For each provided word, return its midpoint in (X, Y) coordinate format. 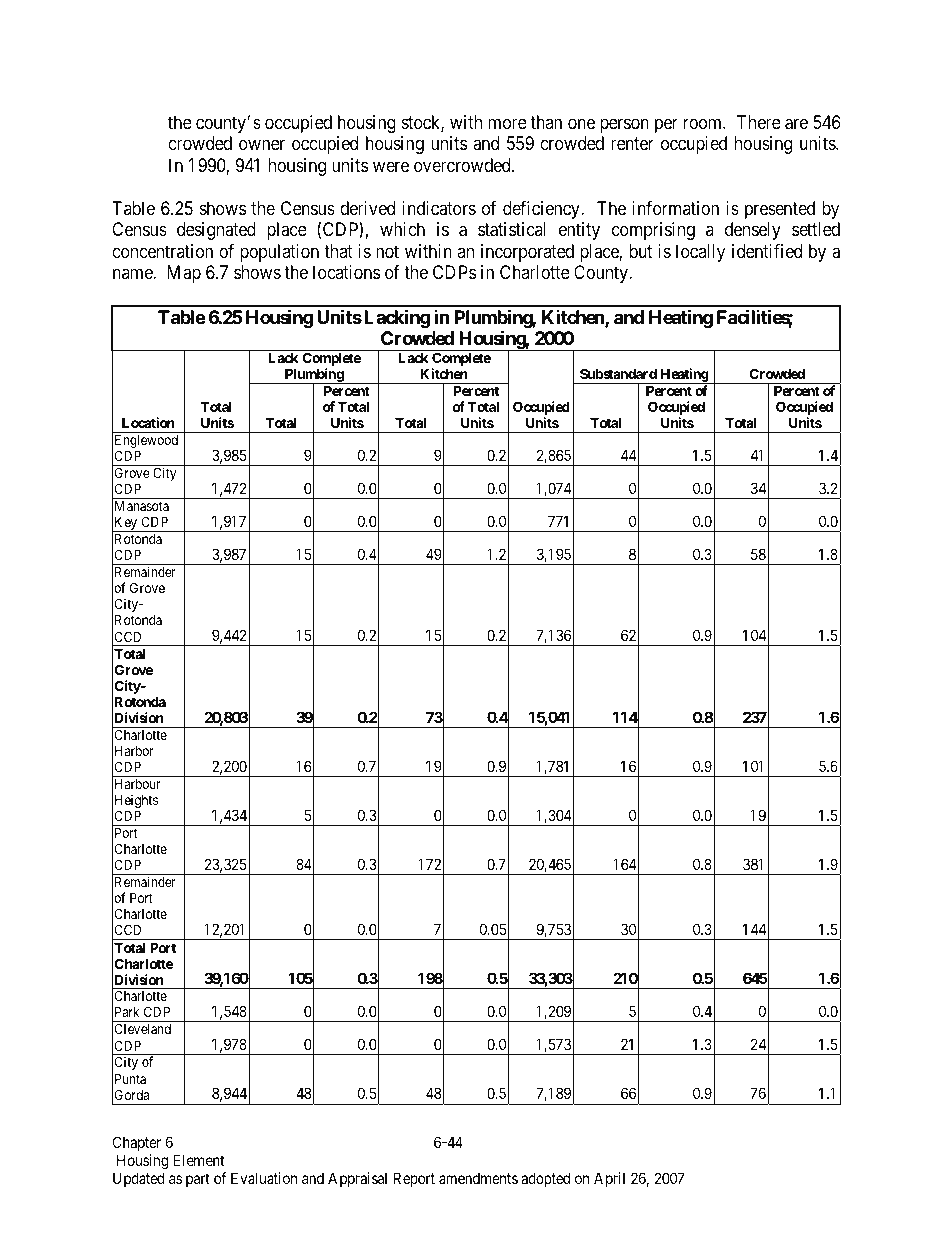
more (507, 123)
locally (700, 253)
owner (262, 145)
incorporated (527, 253)
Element (198, 1160)
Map (184, 274)
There (759, 122)
